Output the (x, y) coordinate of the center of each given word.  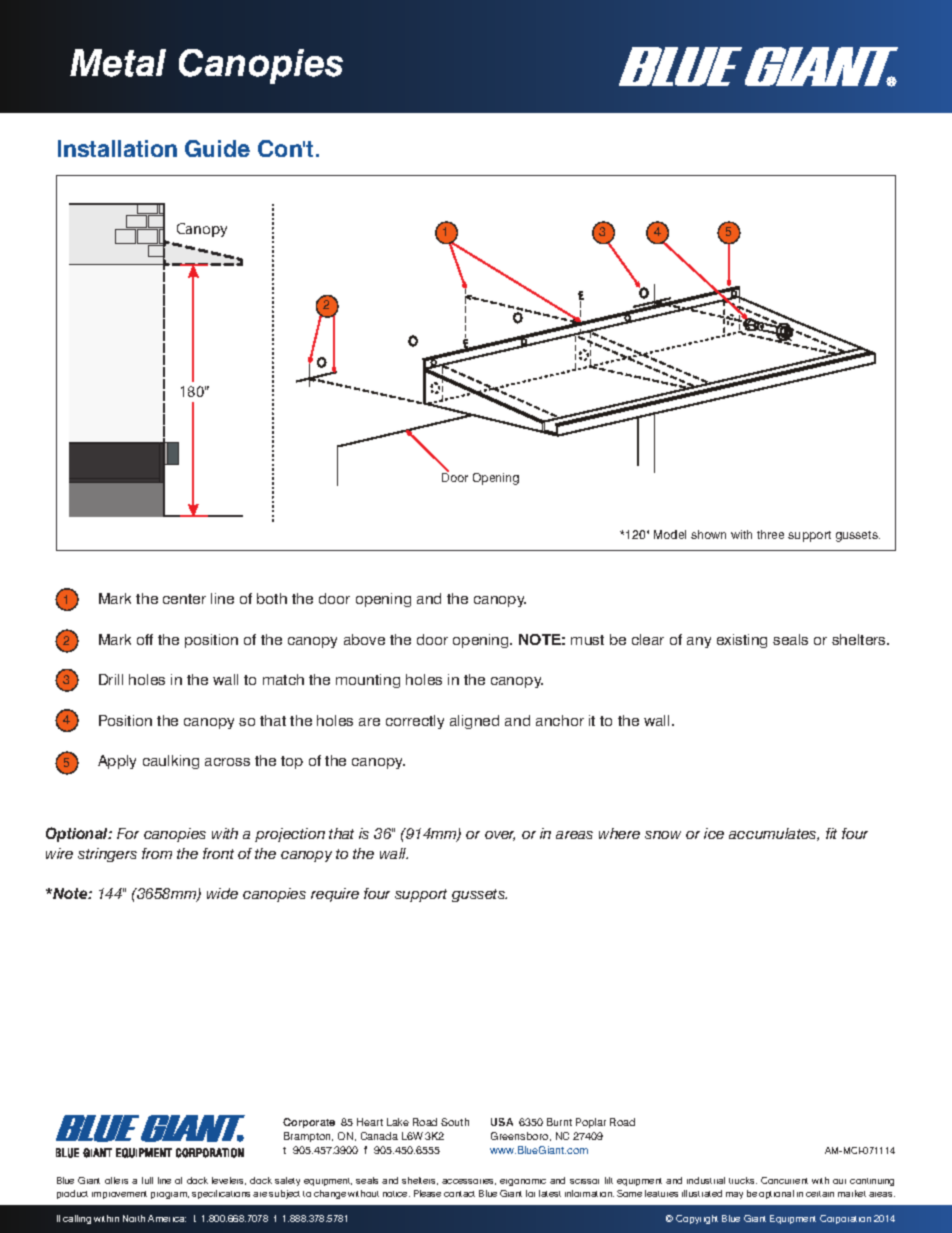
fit (831, 833)
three (770, 534)
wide (222, 893)
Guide (217, 148)
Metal (118, 63)
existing (742, 641)
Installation (117, 148)
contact (459, 1194)
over (500, 836)
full (147, 1180)
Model (670, 534)
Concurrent (784, 1180)
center (184, 599)
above (364, 639)
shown (708, 534)
